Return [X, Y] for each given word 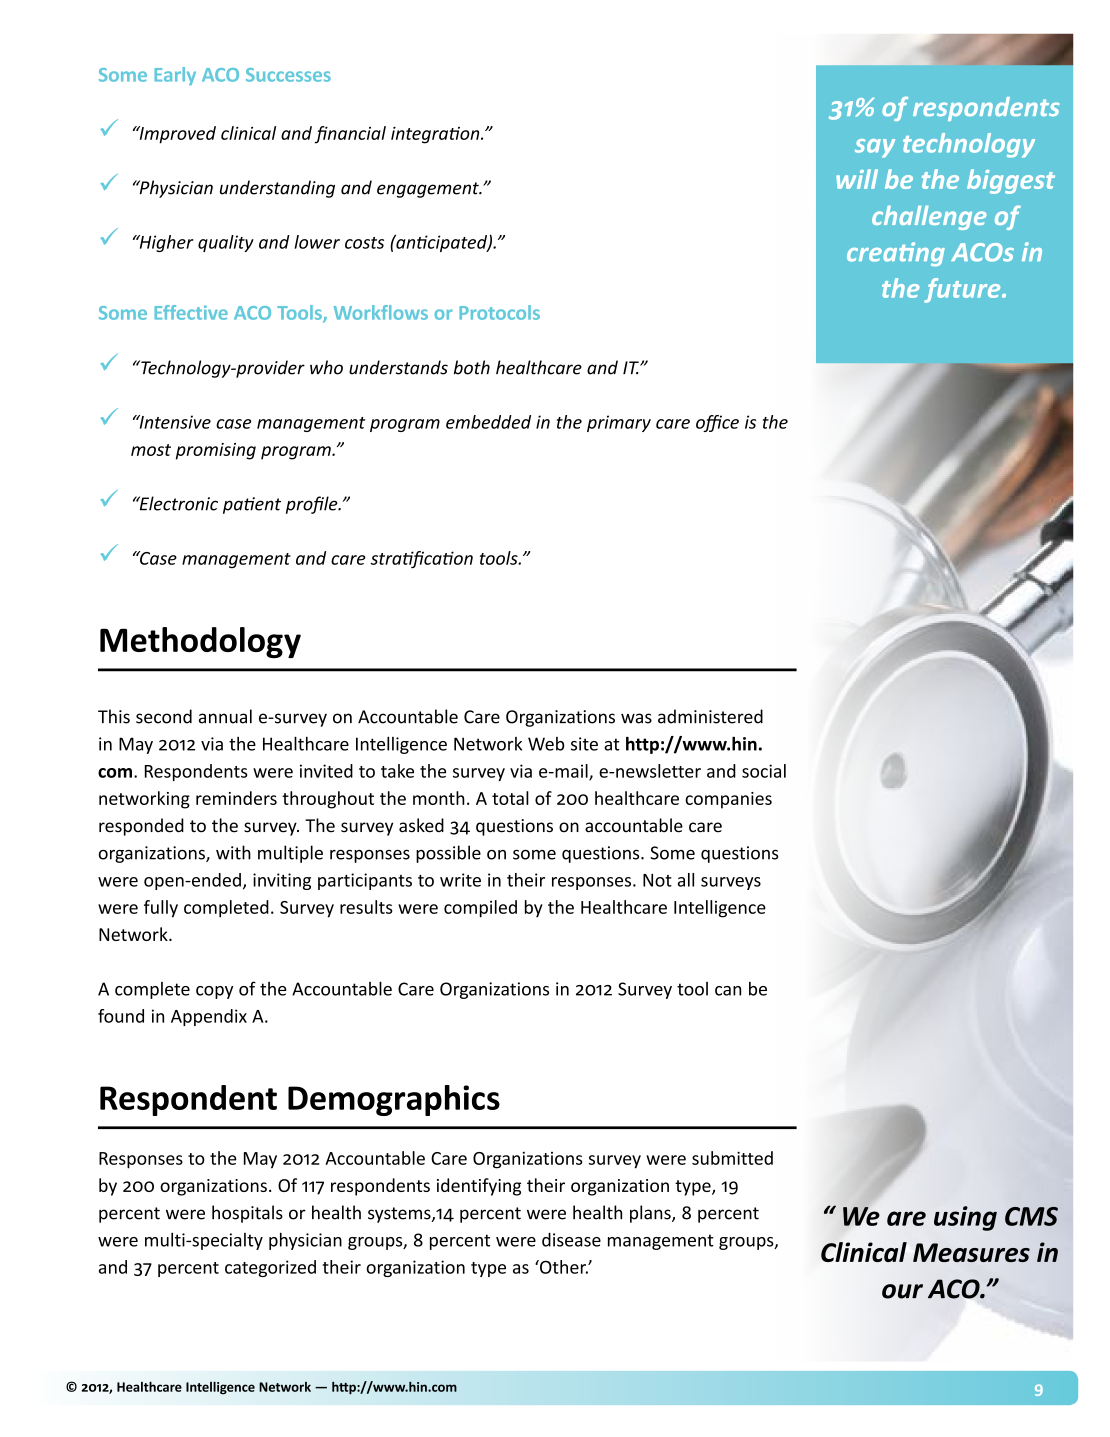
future [963, 290]
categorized [270, 1268]
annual [225, 716]
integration [436, 135]
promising [216, 451]
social [764, 771]
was [636, 718]
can [728, 991]
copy [214, 992]
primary [619, 423]
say [875, 148]
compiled [480, 909]
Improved [176, 135]
